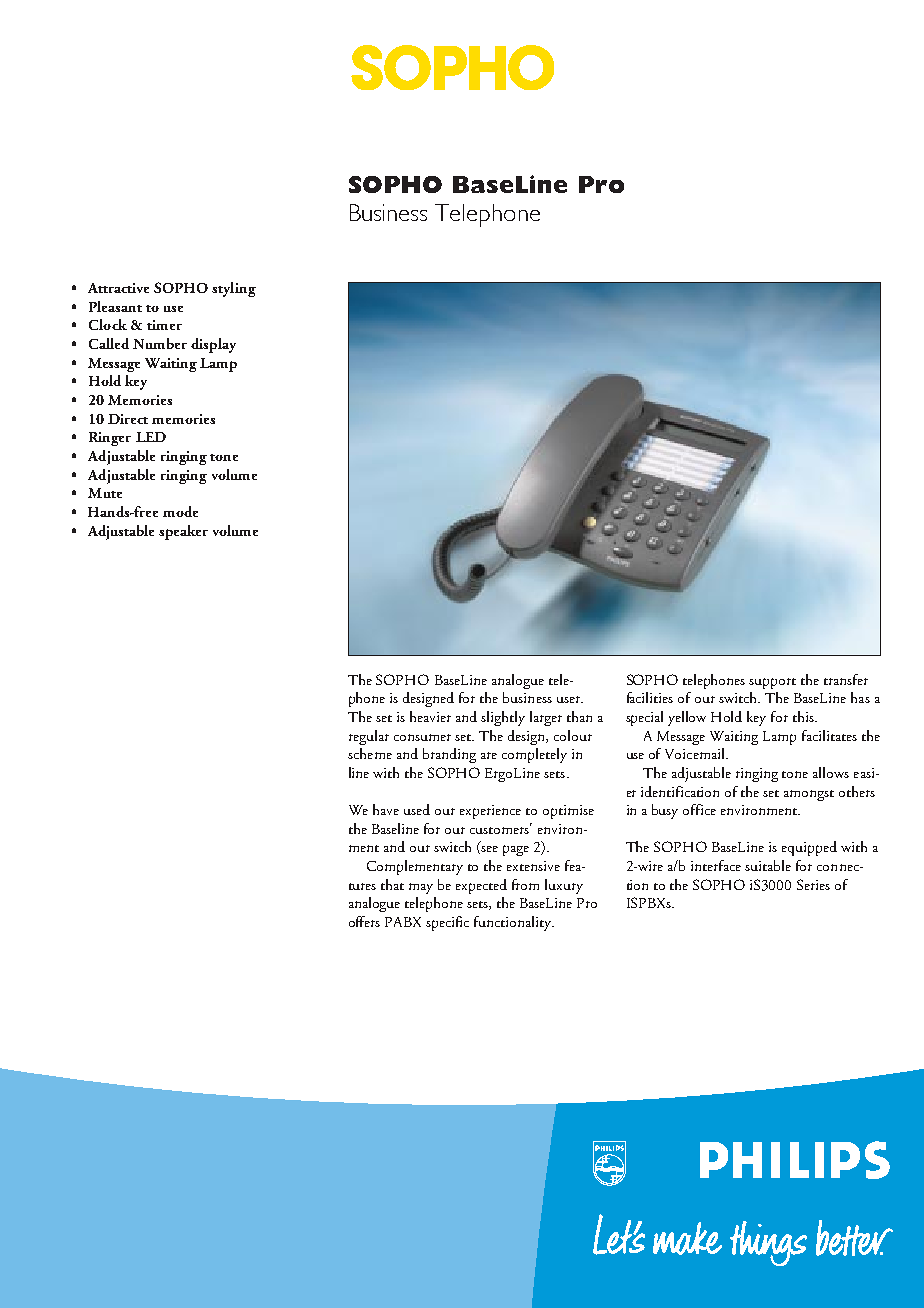  What do you see at coordinates (481, 886) in the screenshot?
I see `expected` at bounding box center [481, 886].
